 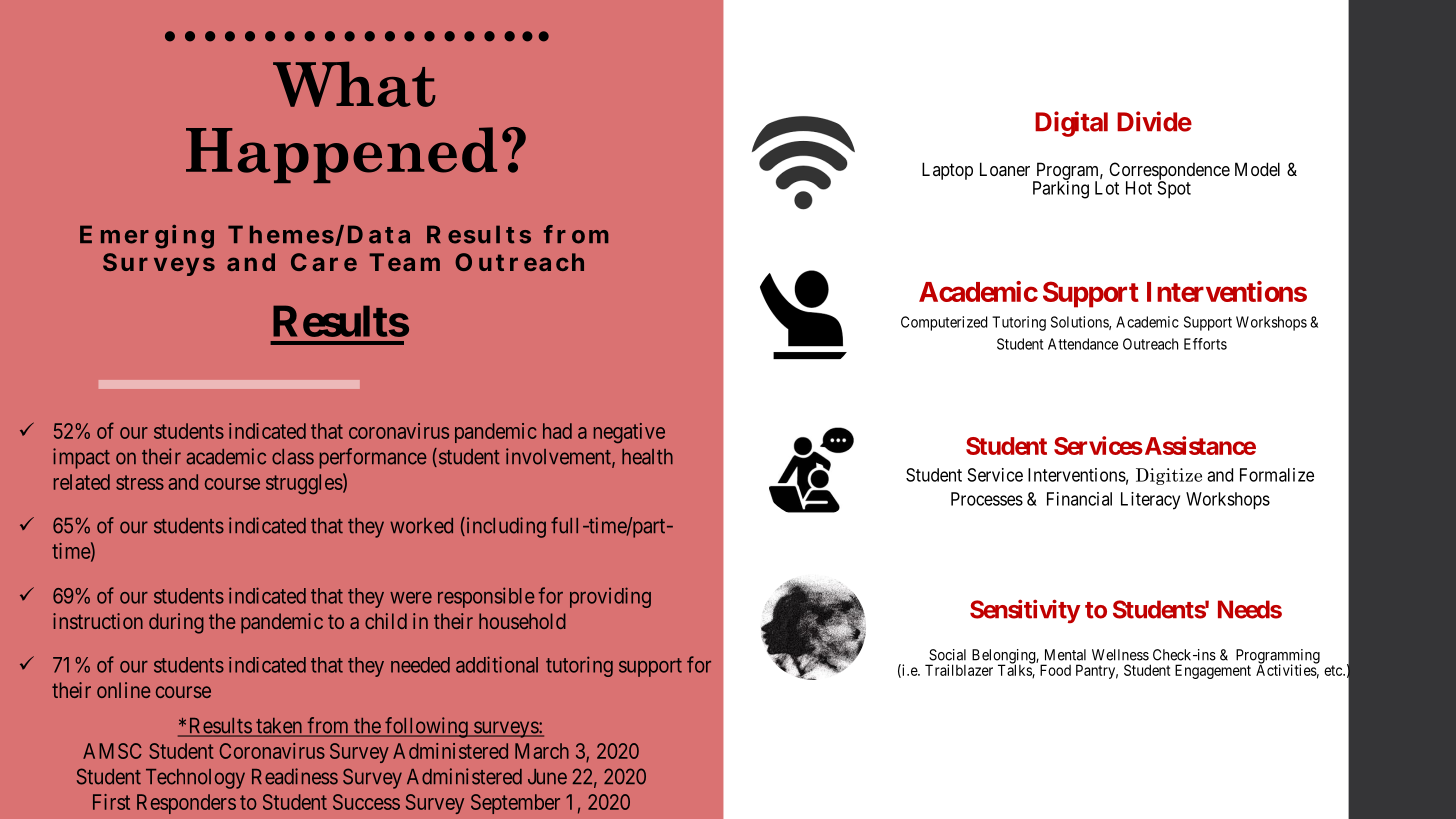 I want to click on health, so click(x=647, y=457).
